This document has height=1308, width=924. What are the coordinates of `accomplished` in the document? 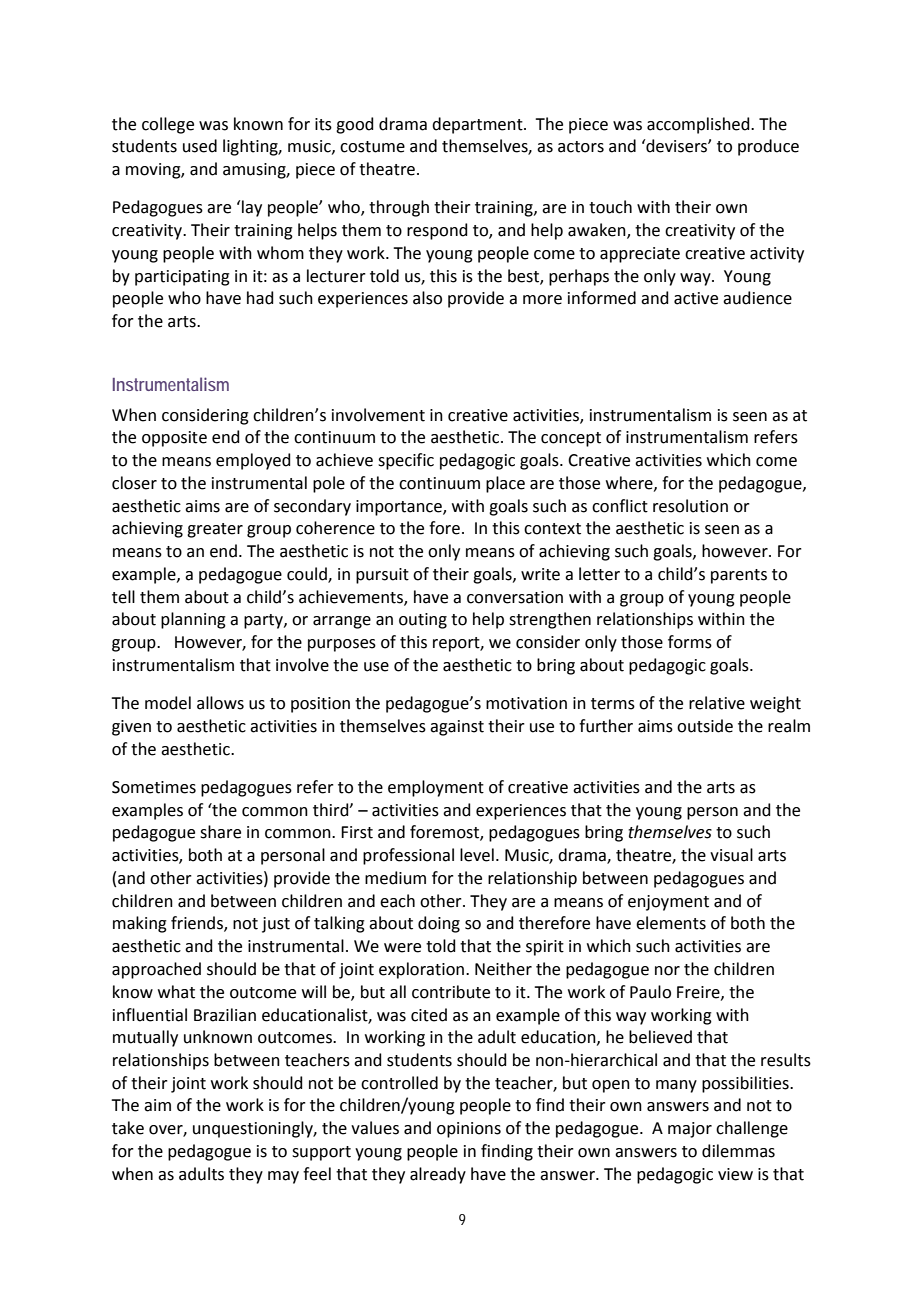 It's located at (699, 125).
